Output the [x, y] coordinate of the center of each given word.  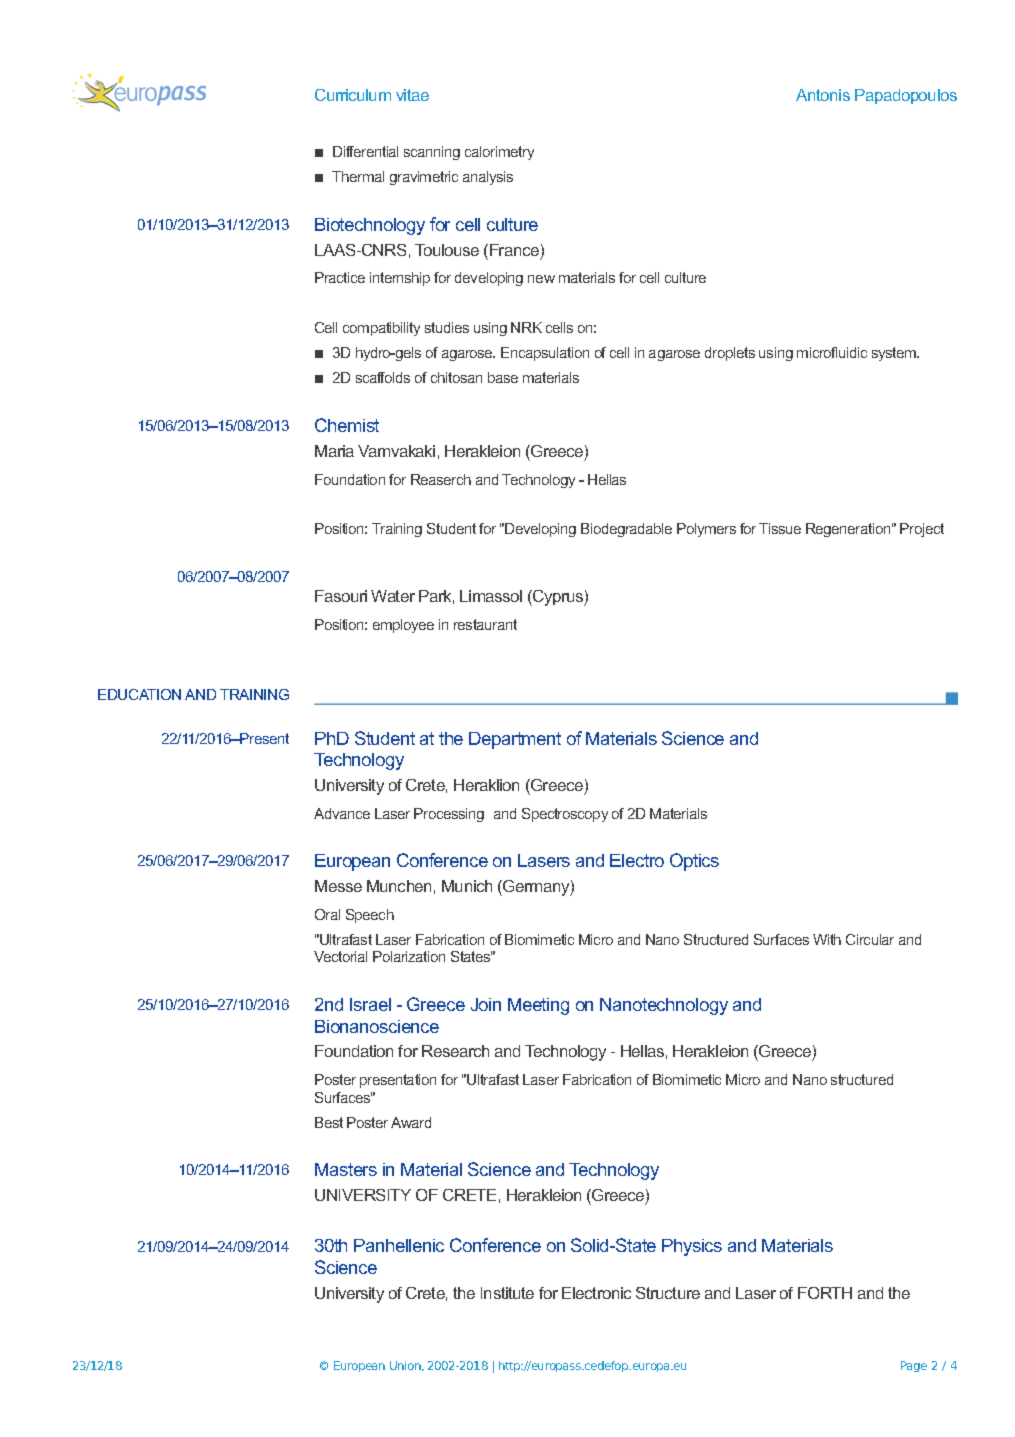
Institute [507, 1293]
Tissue [780, 528]
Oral [327, 914]
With [827, 939]
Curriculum [353, 95]
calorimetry [499, 153]
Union [406, 1366]
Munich [467, 886]
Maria [334, 451]
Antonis [823, 95]
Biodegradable [626, 530]
